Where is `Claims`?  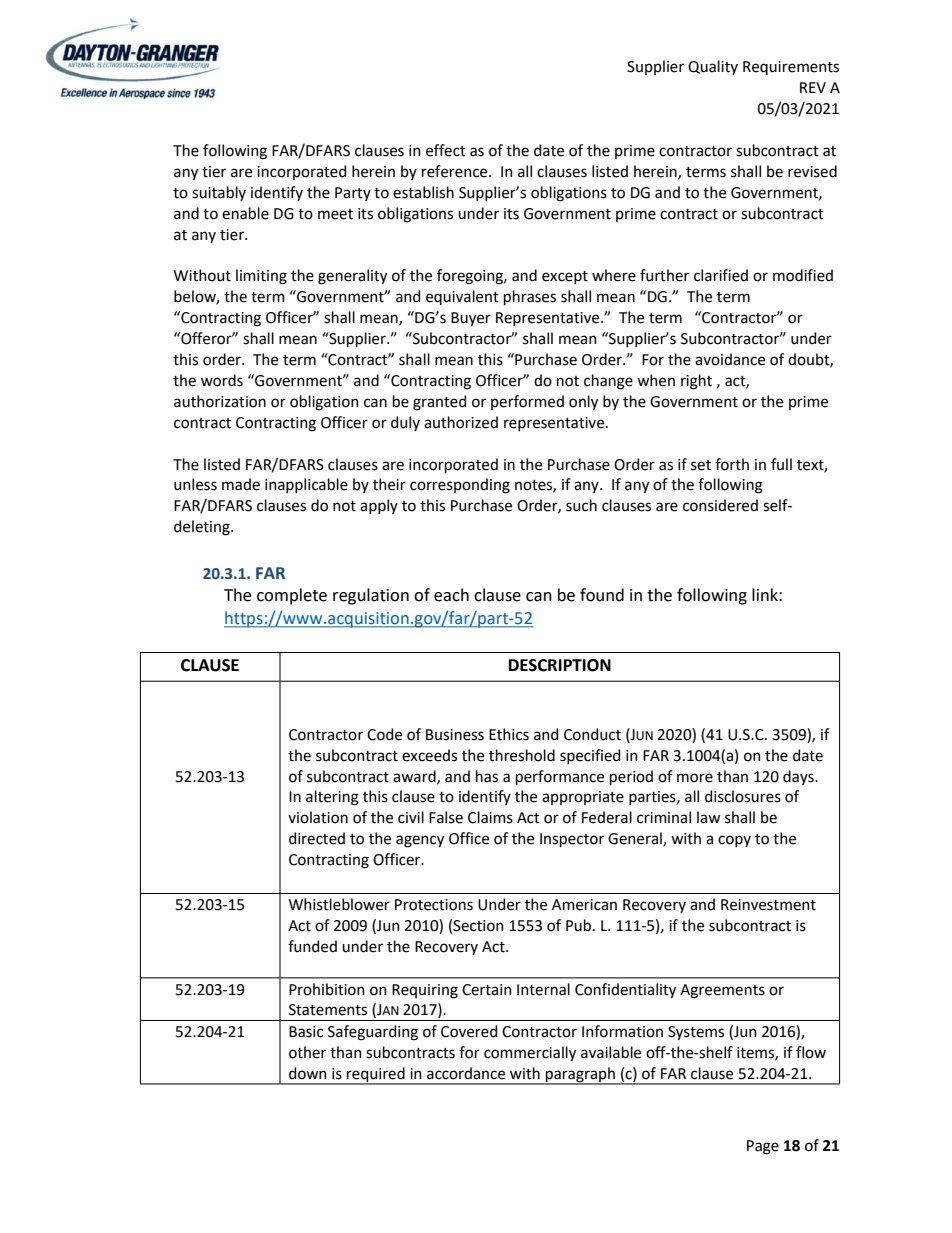
Claims is located at coordinates (490, 817).
